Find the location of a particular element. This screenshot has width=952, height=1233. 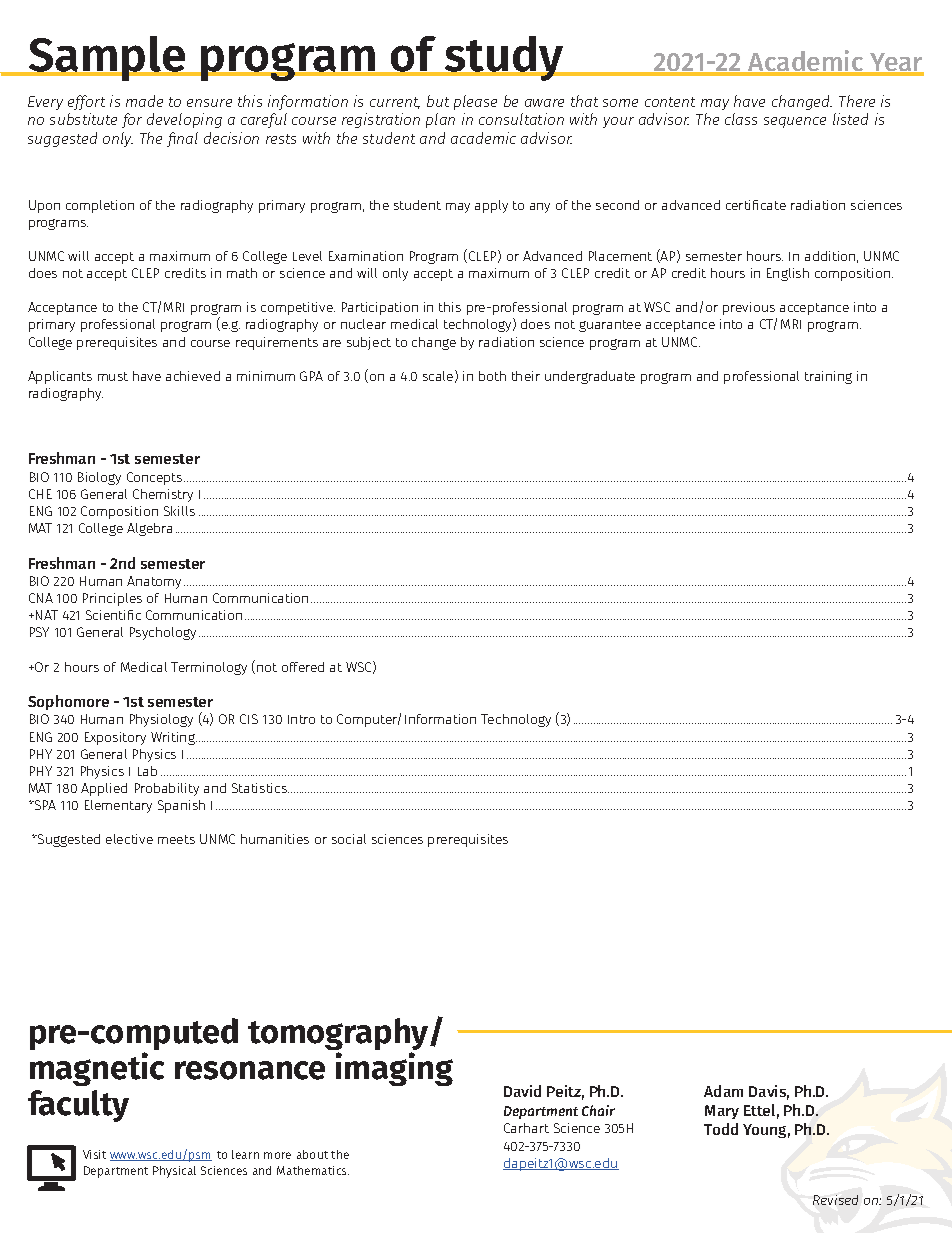

Scientific is located at coordinates (113, 615).
